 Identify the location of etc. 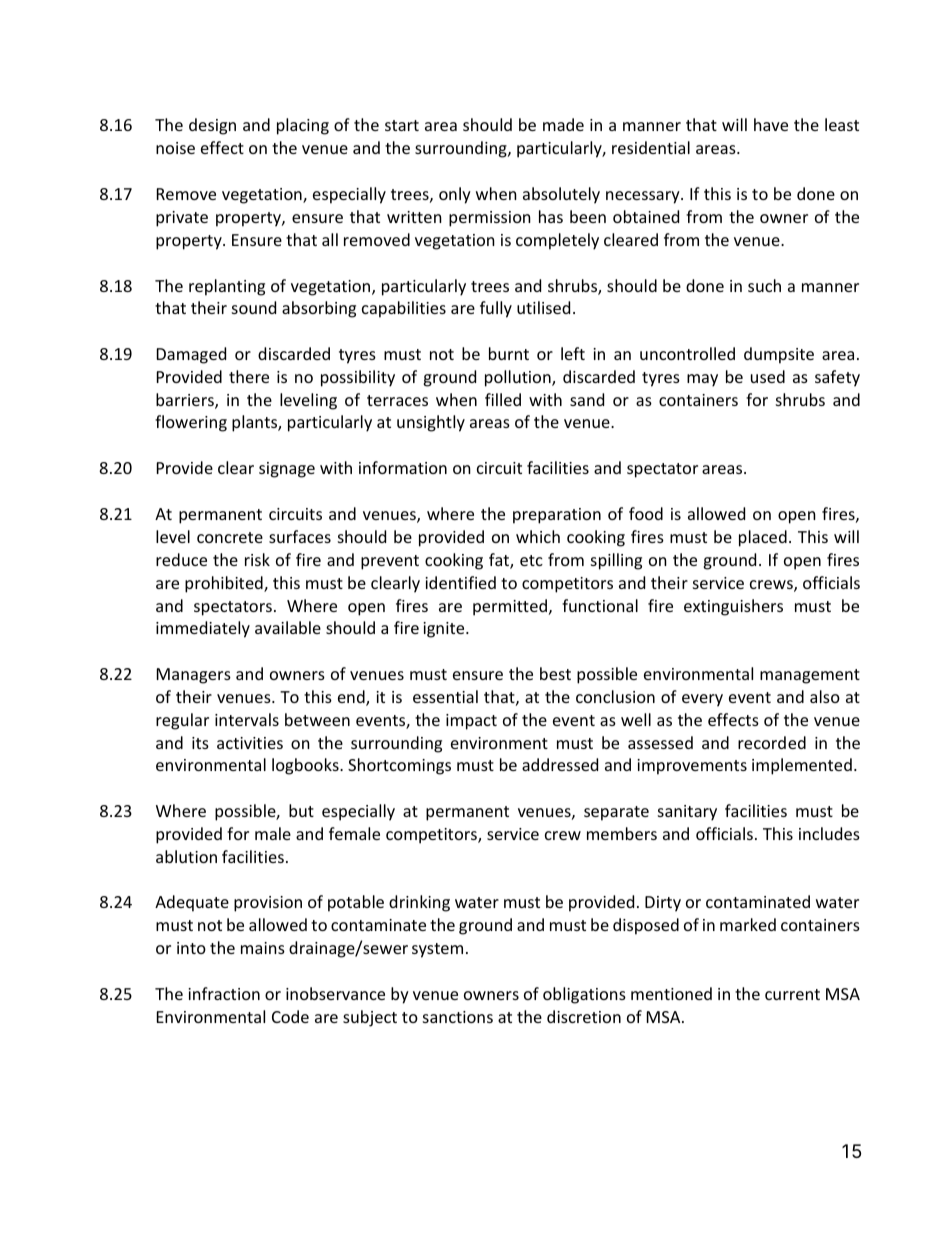
(531, 560).
